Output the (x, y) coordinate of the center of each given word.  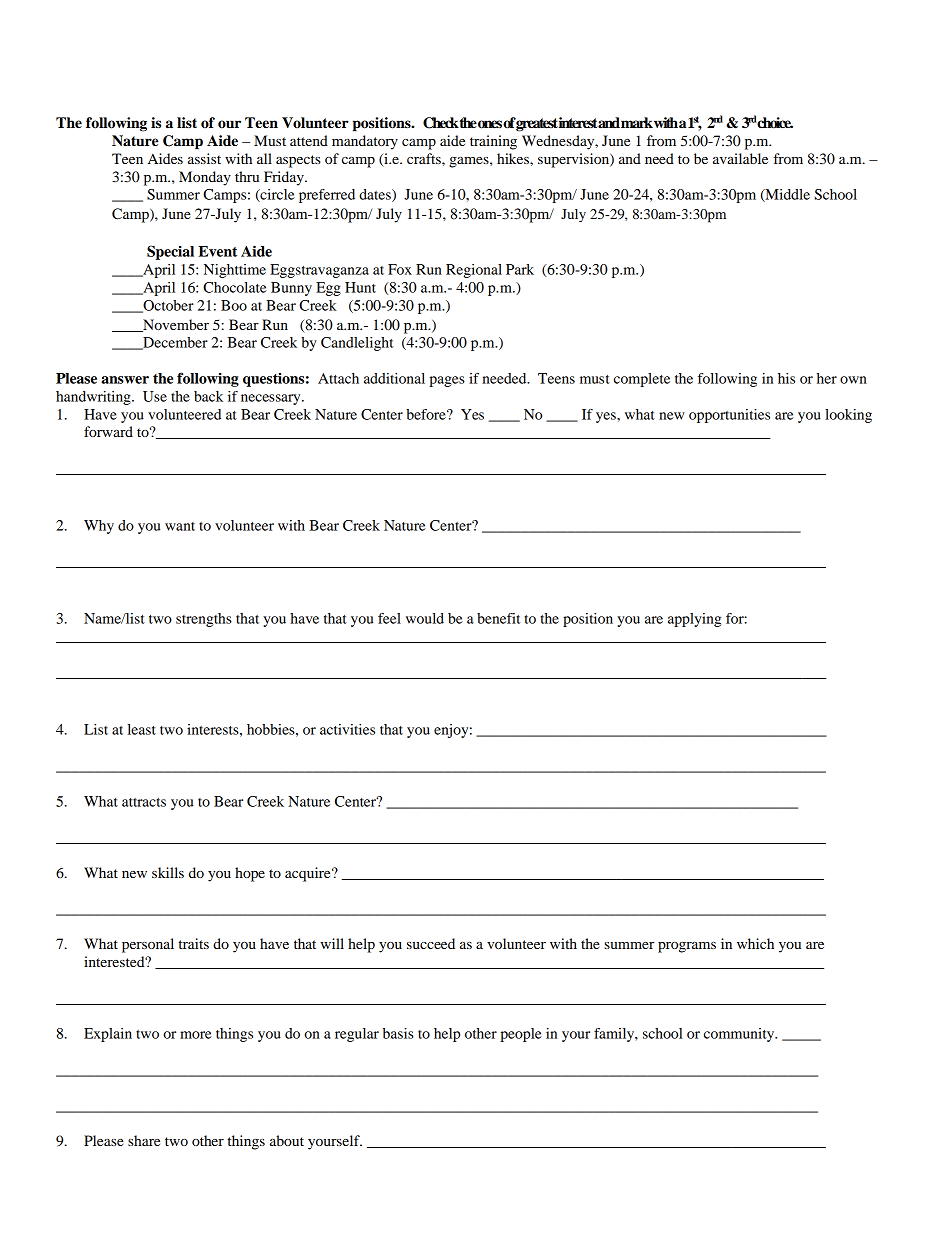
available (740, 158)
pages (447, 381)
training (493, 142)
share (144, 1140)
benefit (499, 618)
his (786, 378)
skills (168, 872)
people (521, 1035)
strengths (204, 620)
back (208, 396)
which (755, 943)
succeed (431, 943)
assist (204, 158)
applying (694, 620)
